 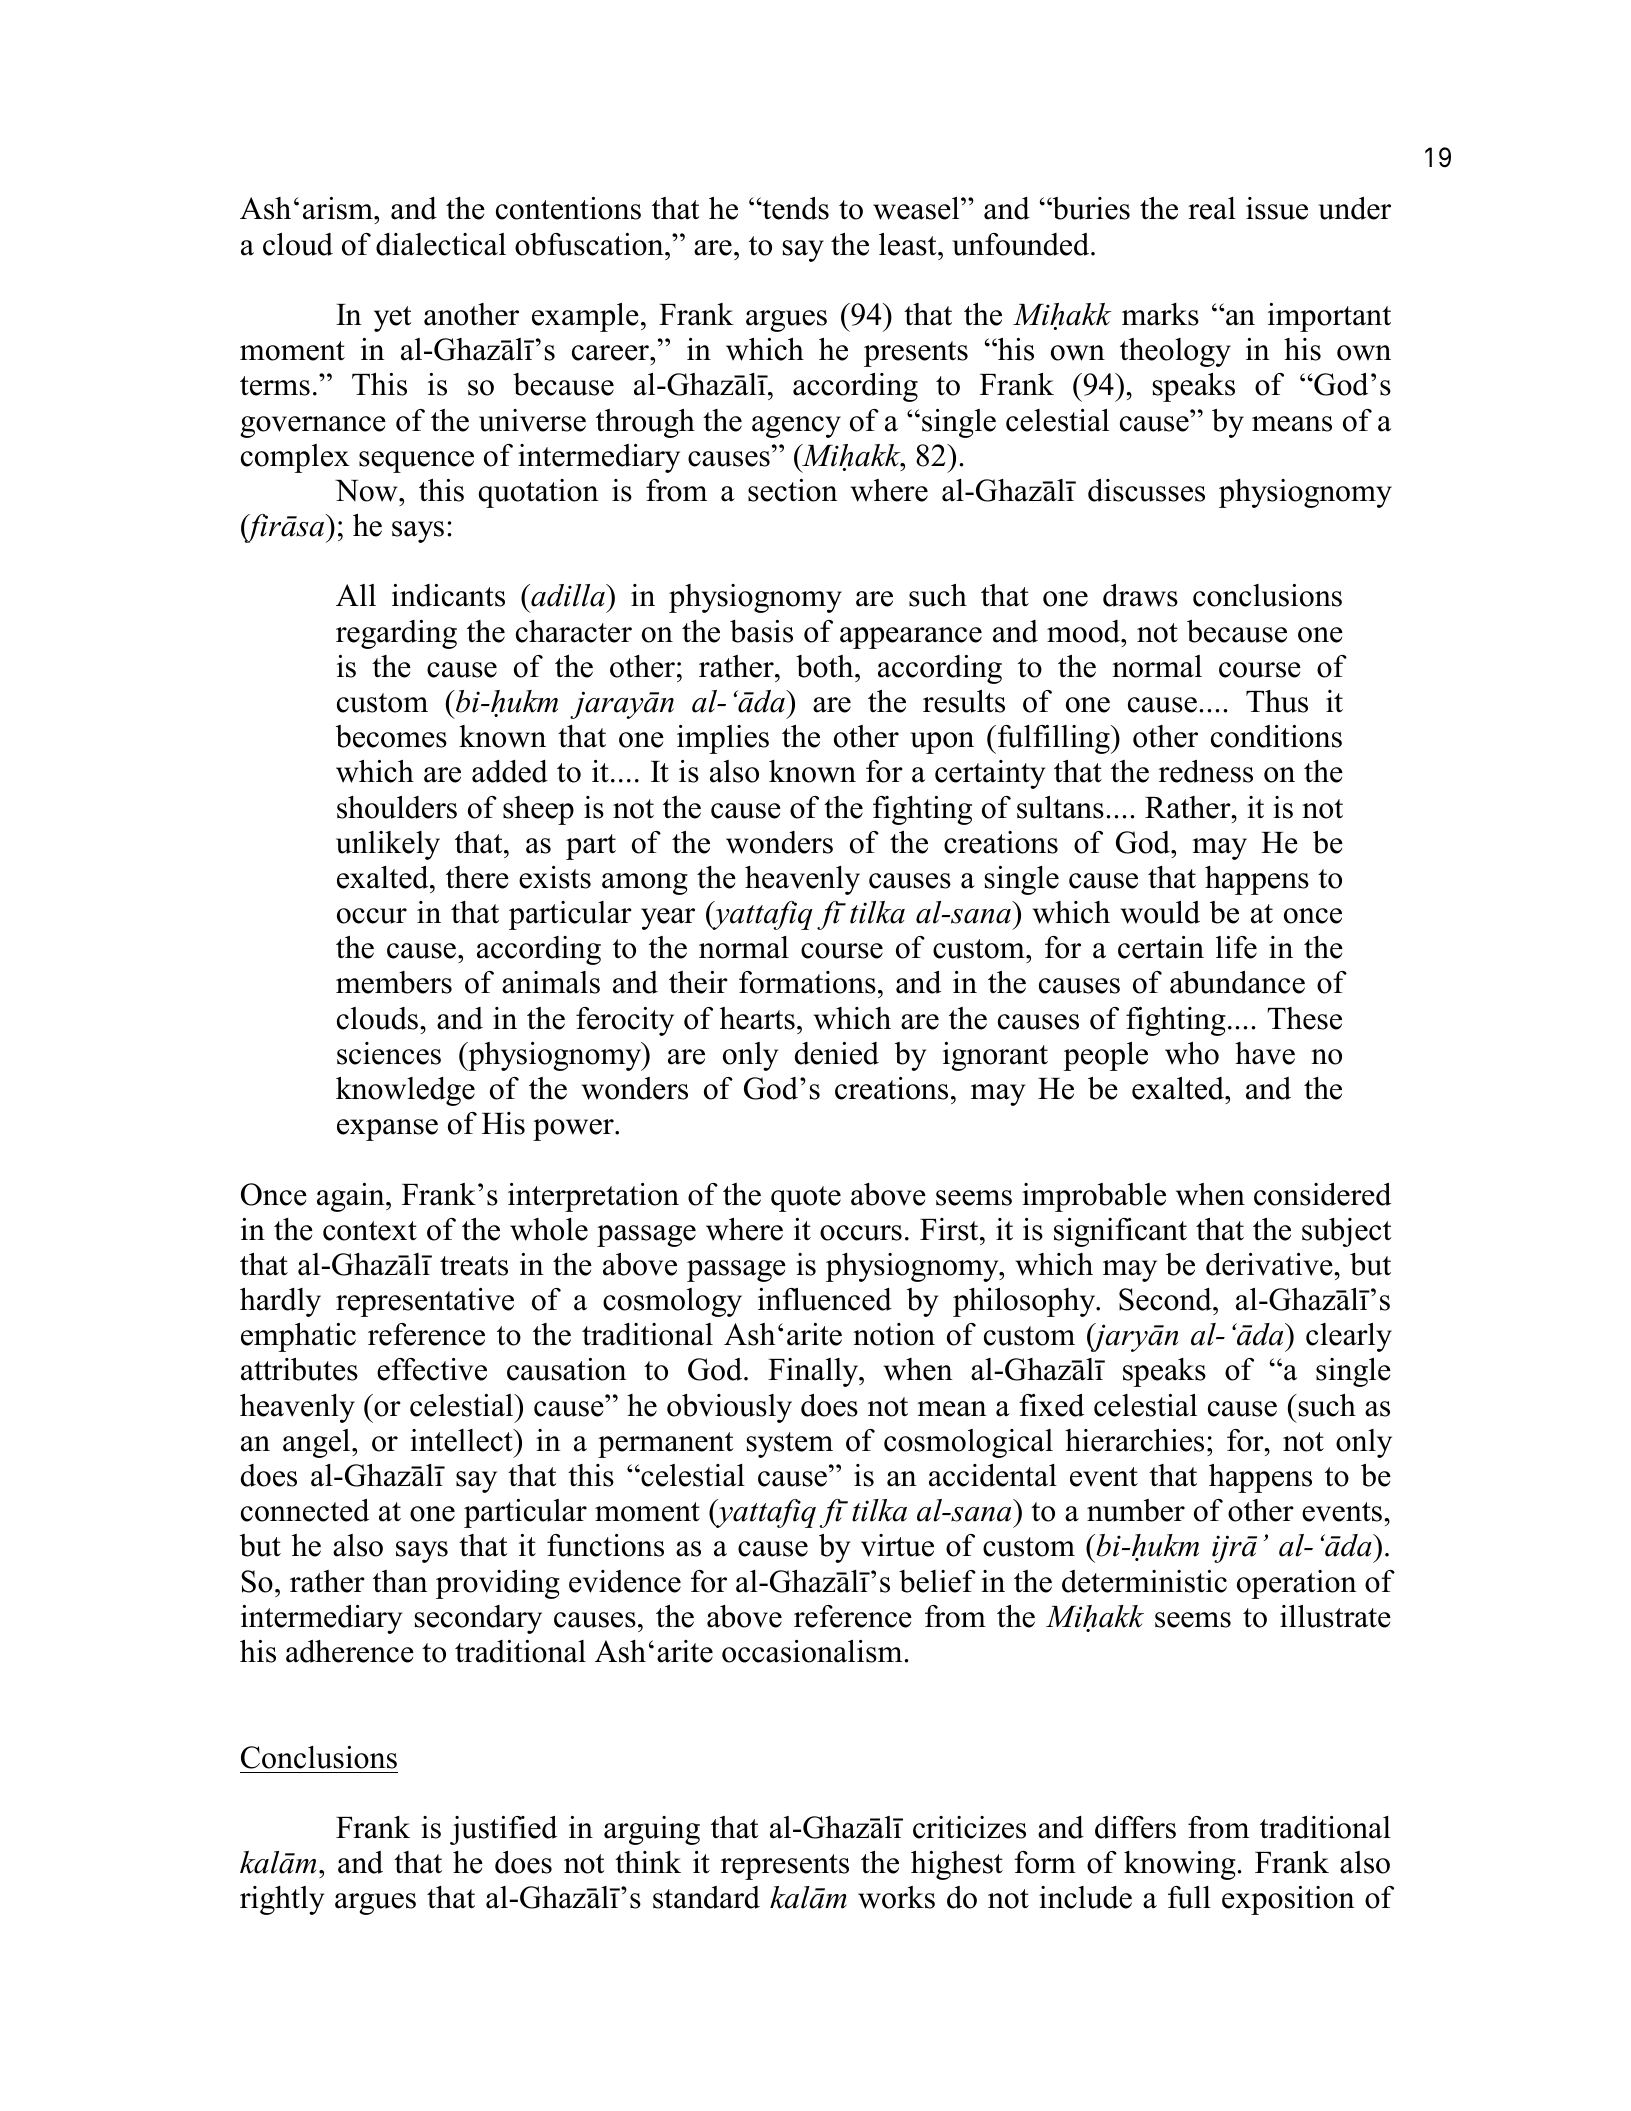 What do you see at coordinates (837, 1053) in the image?
I see `denied` at bounding box center [837, 1053].
